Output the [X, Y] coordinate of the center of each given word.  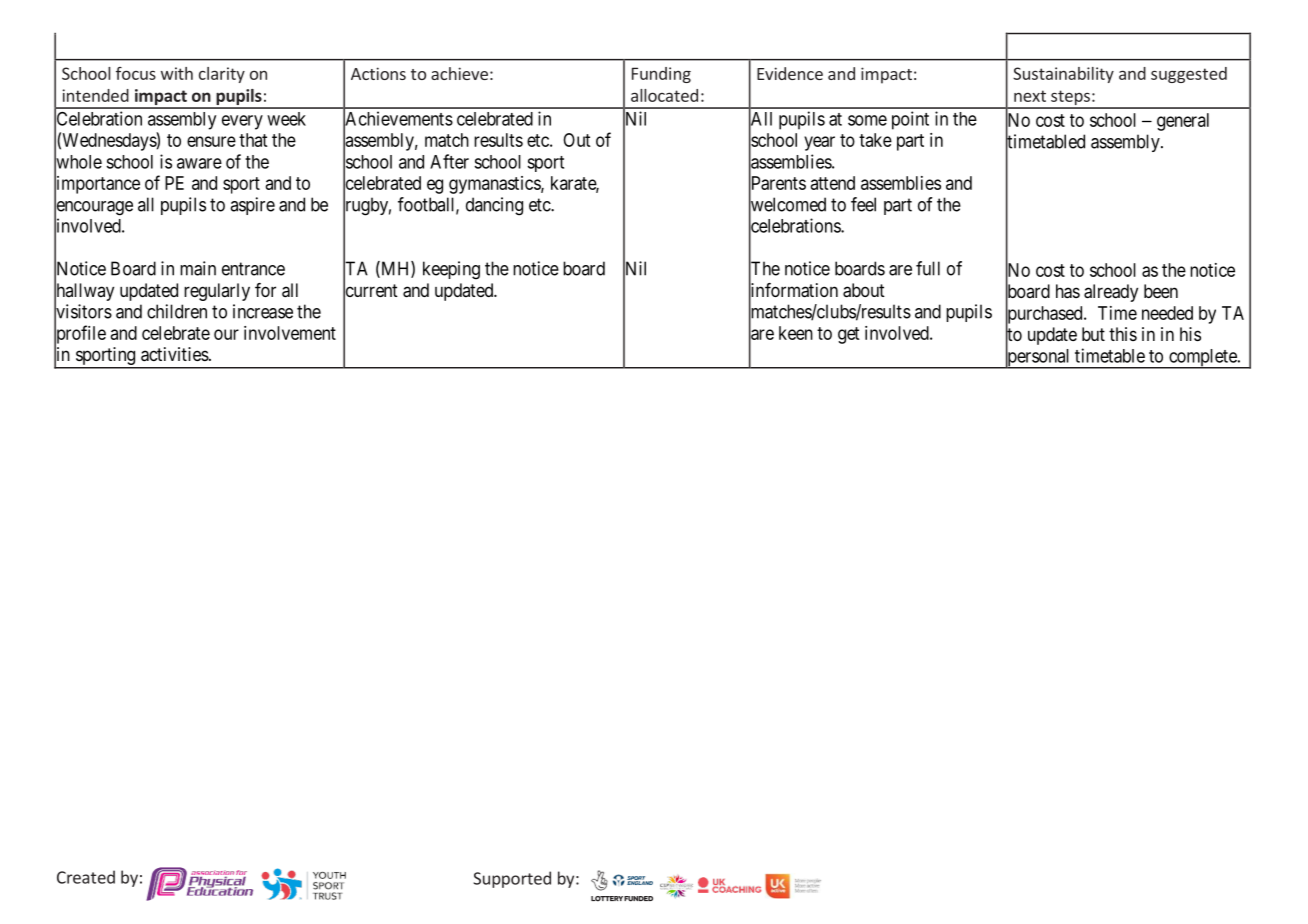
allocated [664, 95]
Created [86, 877]
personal [1039, 358]
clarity [222, 75]
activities [175, 354]
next [1030, 96]
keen [796, 333]
